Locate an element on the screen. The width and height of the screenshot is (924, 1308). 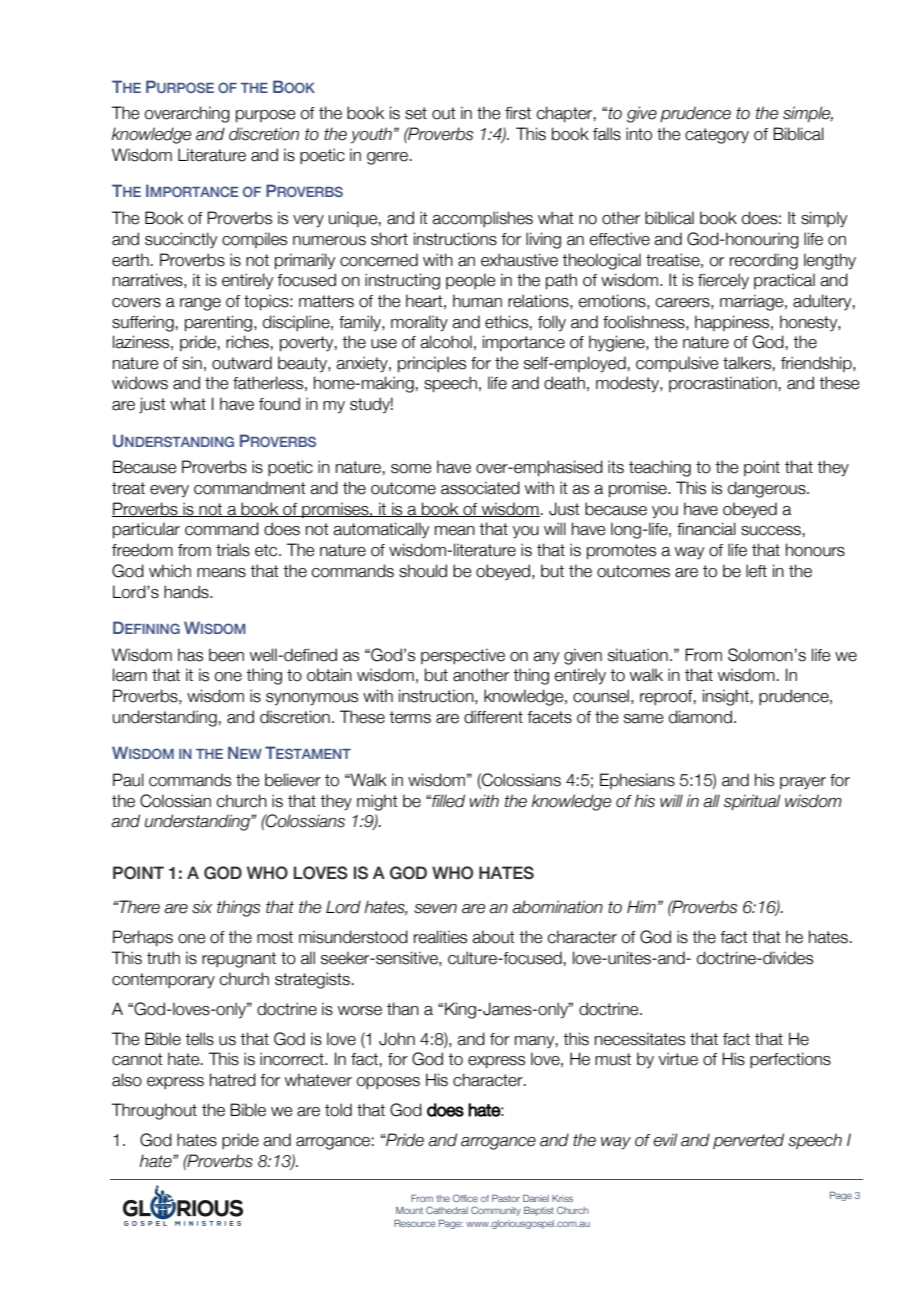
first is located at coordinates (518, 113).
